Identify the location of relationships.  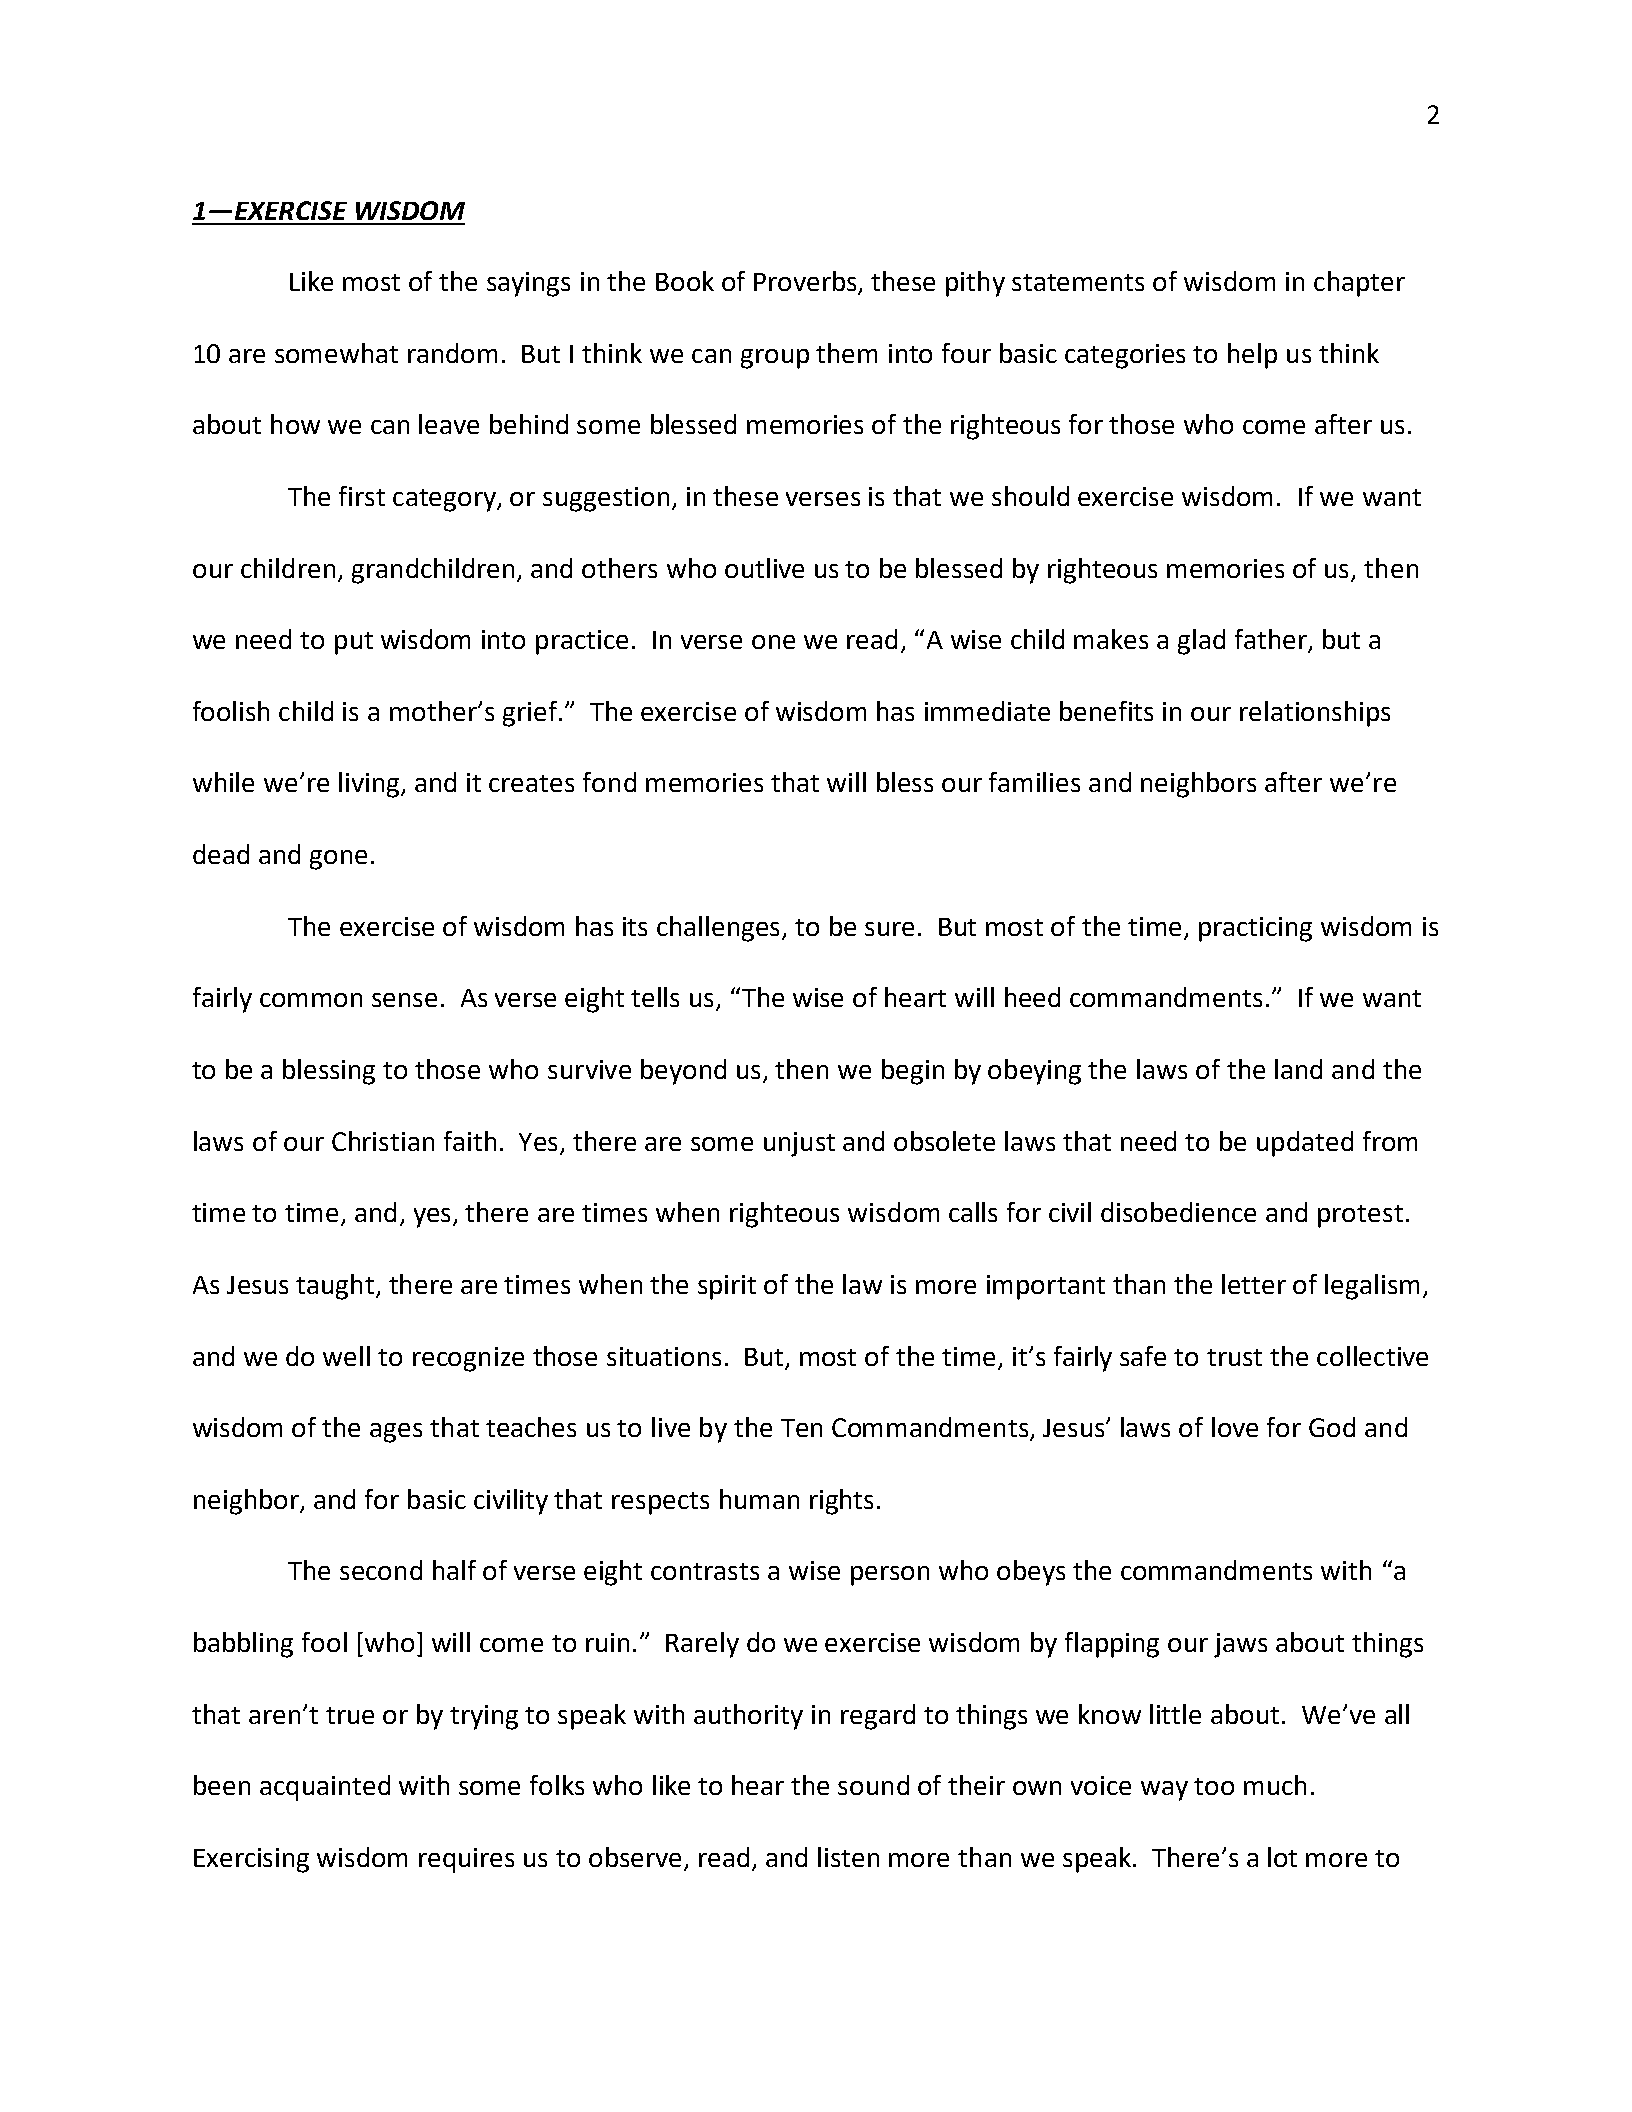
(1315, 714).
